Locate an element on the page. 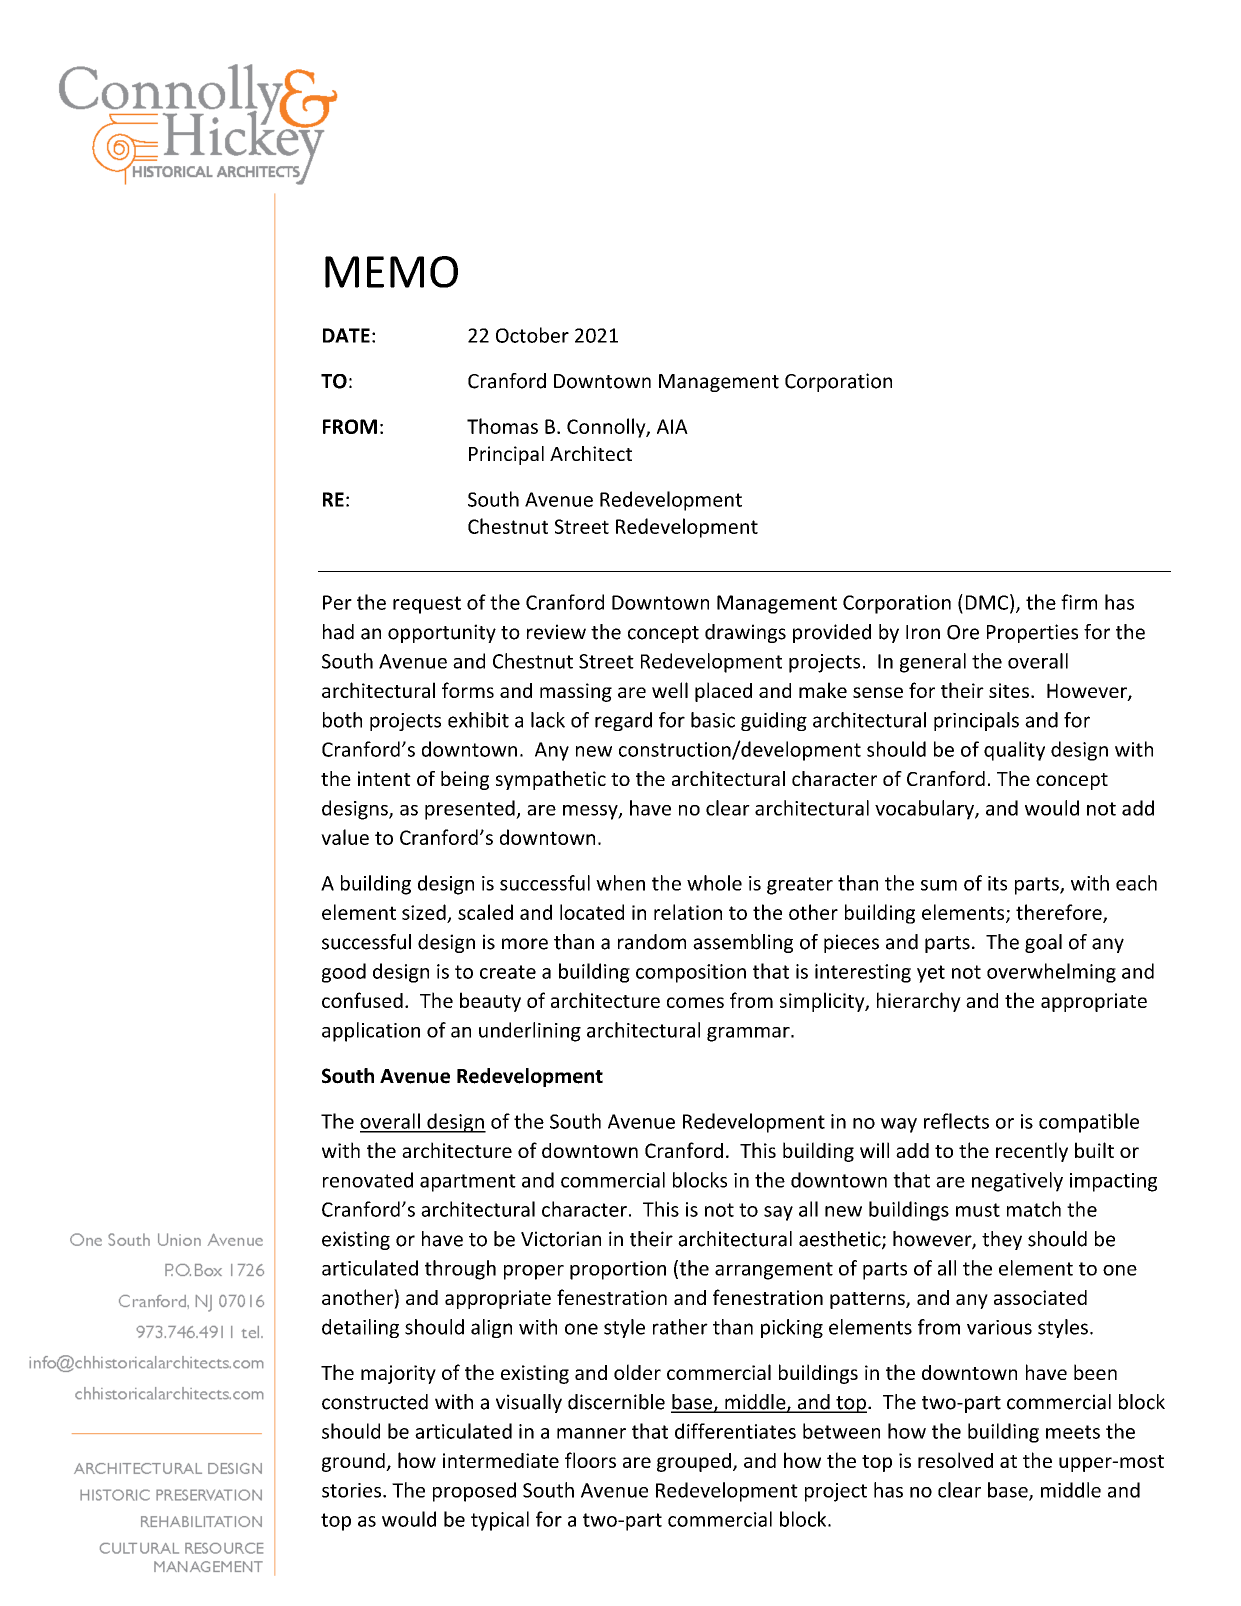  grouped is located at coordinates (694, 1462).
